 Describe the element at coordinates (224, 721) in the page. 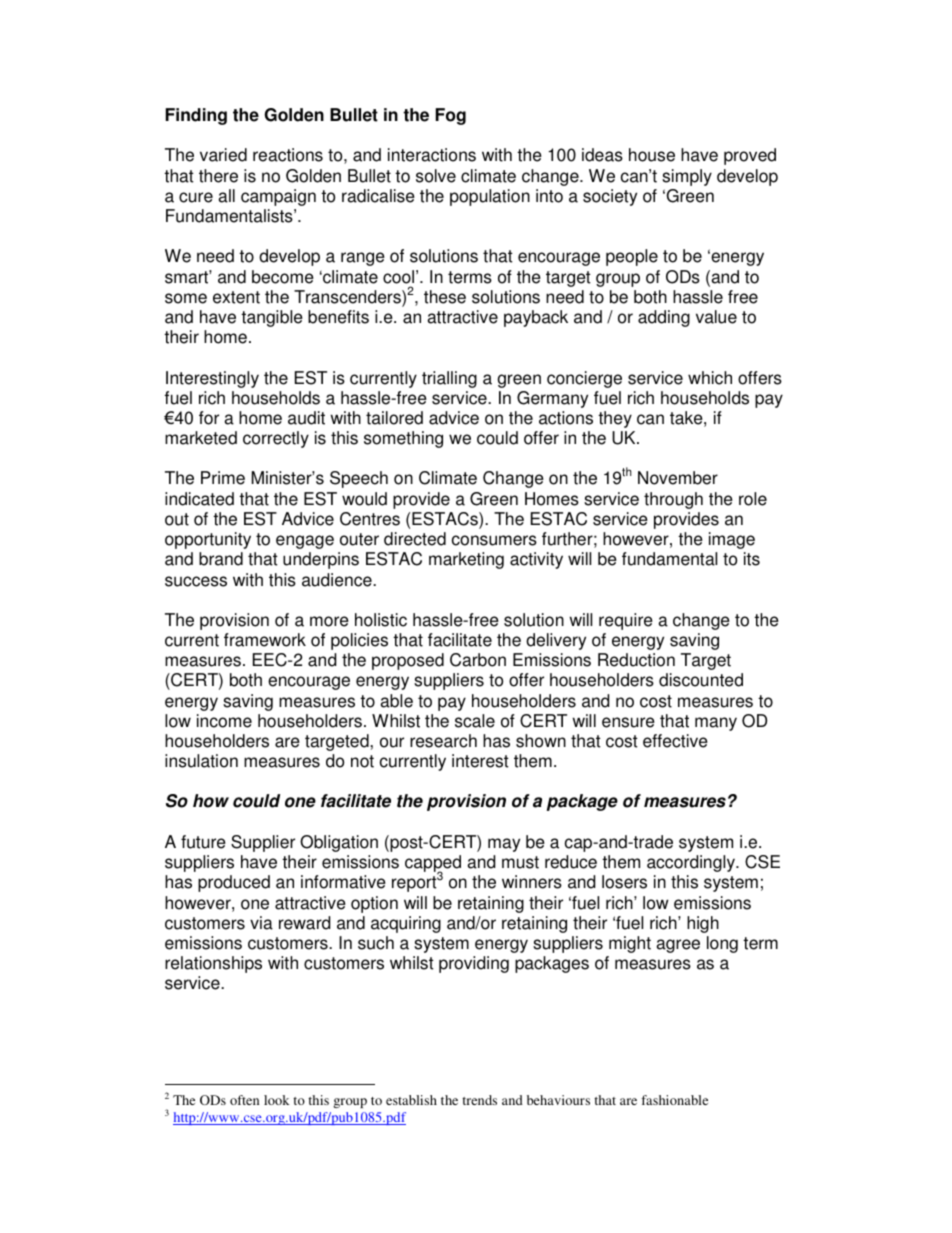

I see `income` at that location.
